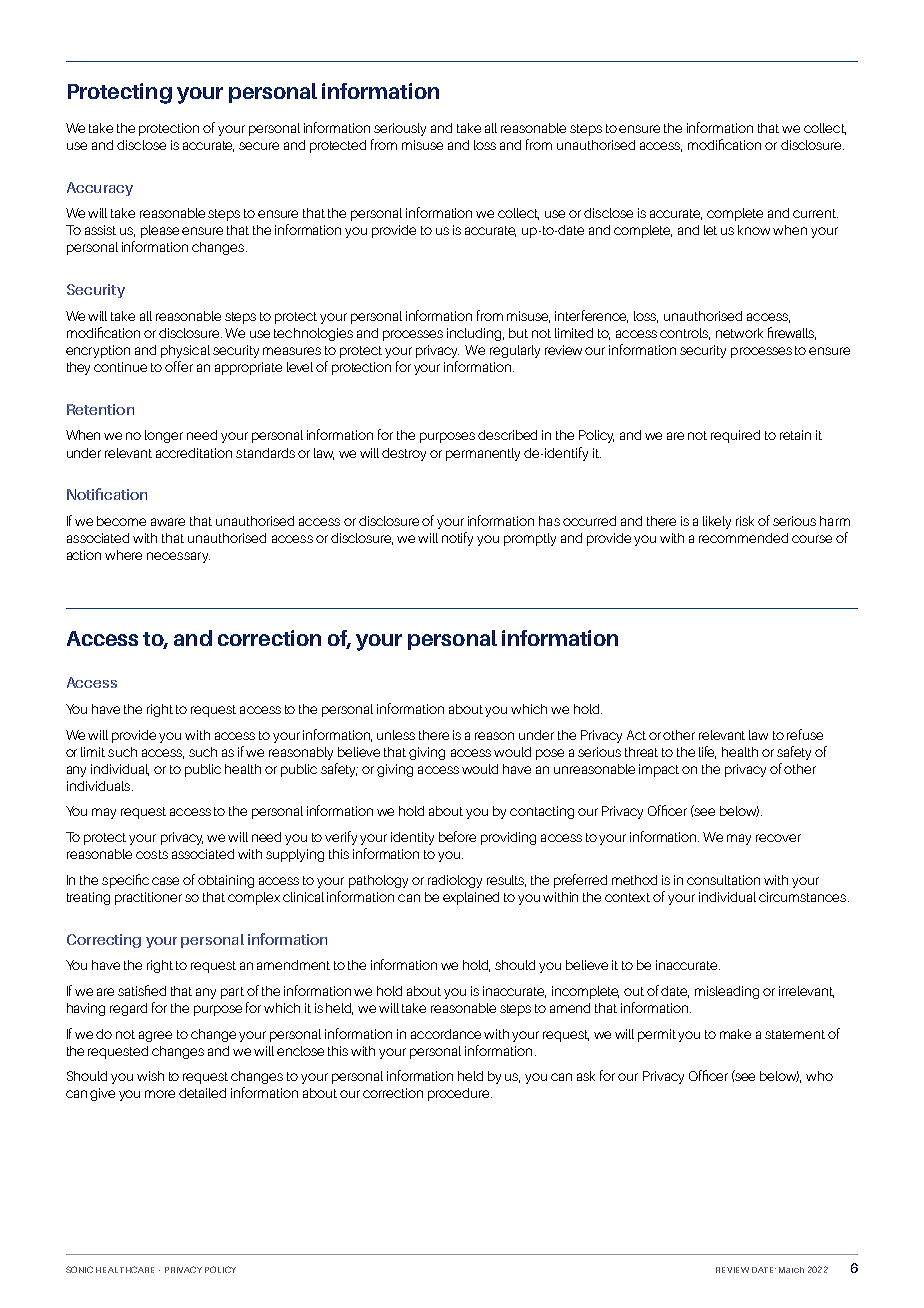  Describe the element at coordinates (160, 231) in the document. I see `please` at that location.
